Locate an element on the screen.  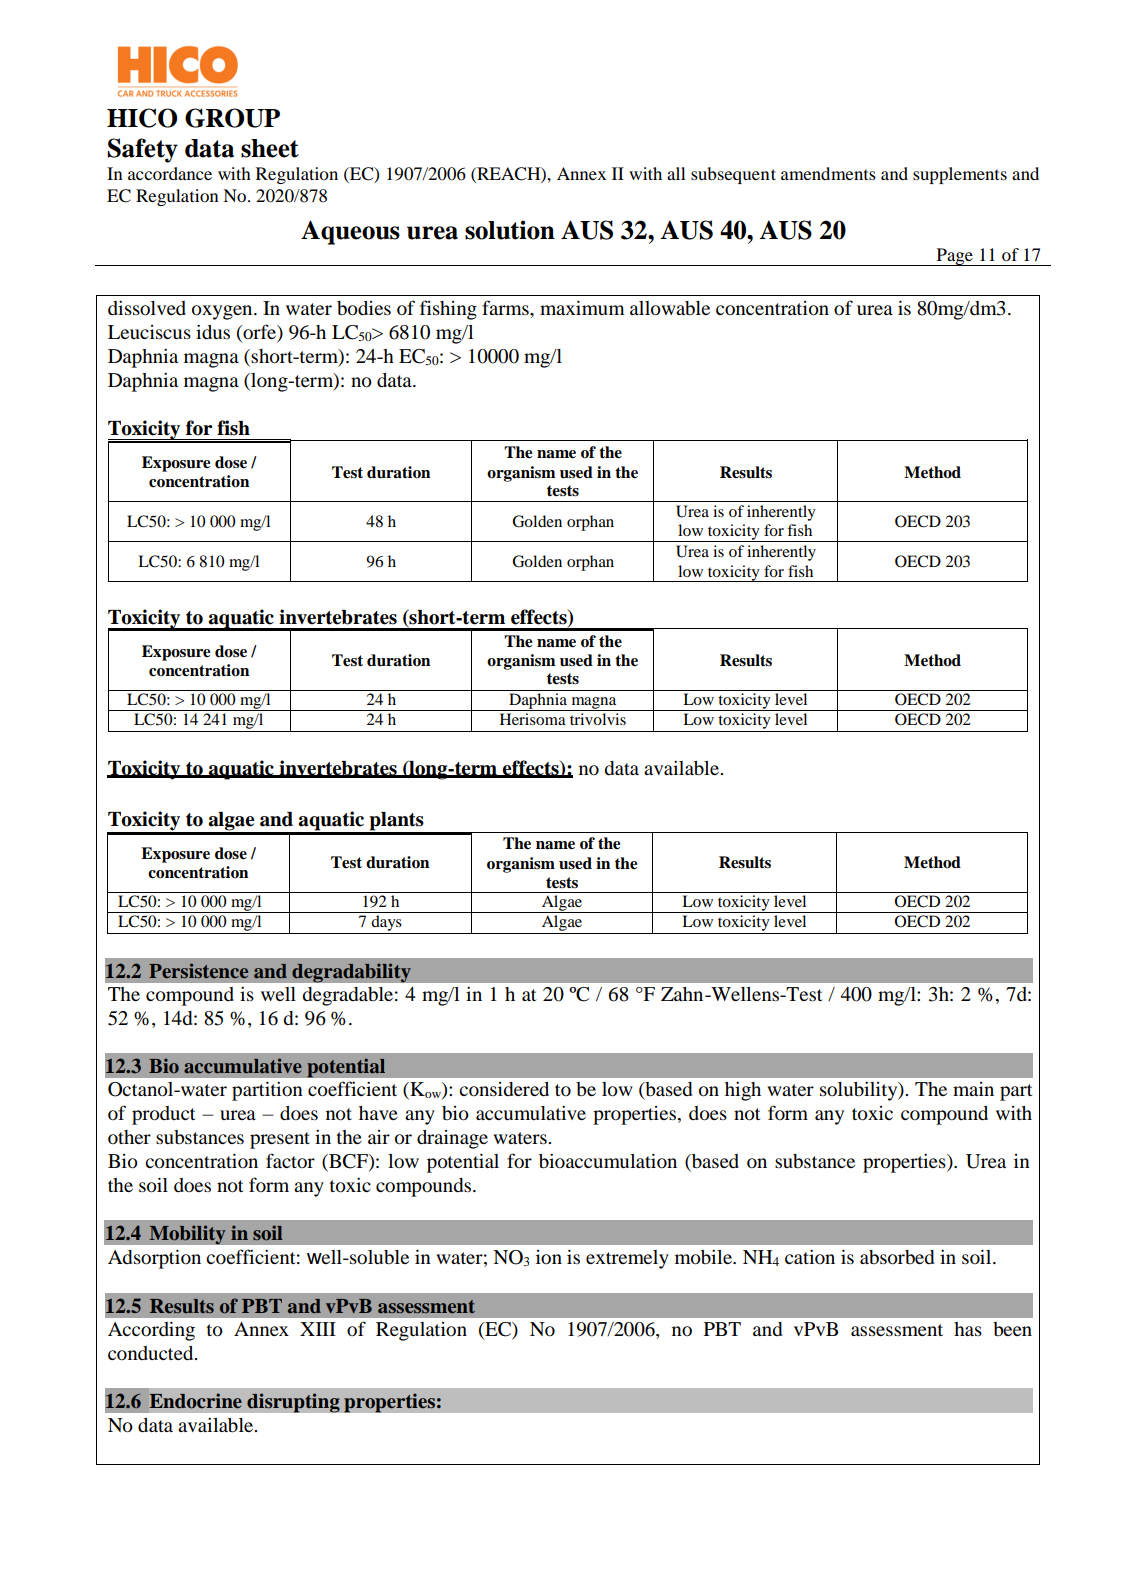
Persistence is located at coordinates (198, 970).
